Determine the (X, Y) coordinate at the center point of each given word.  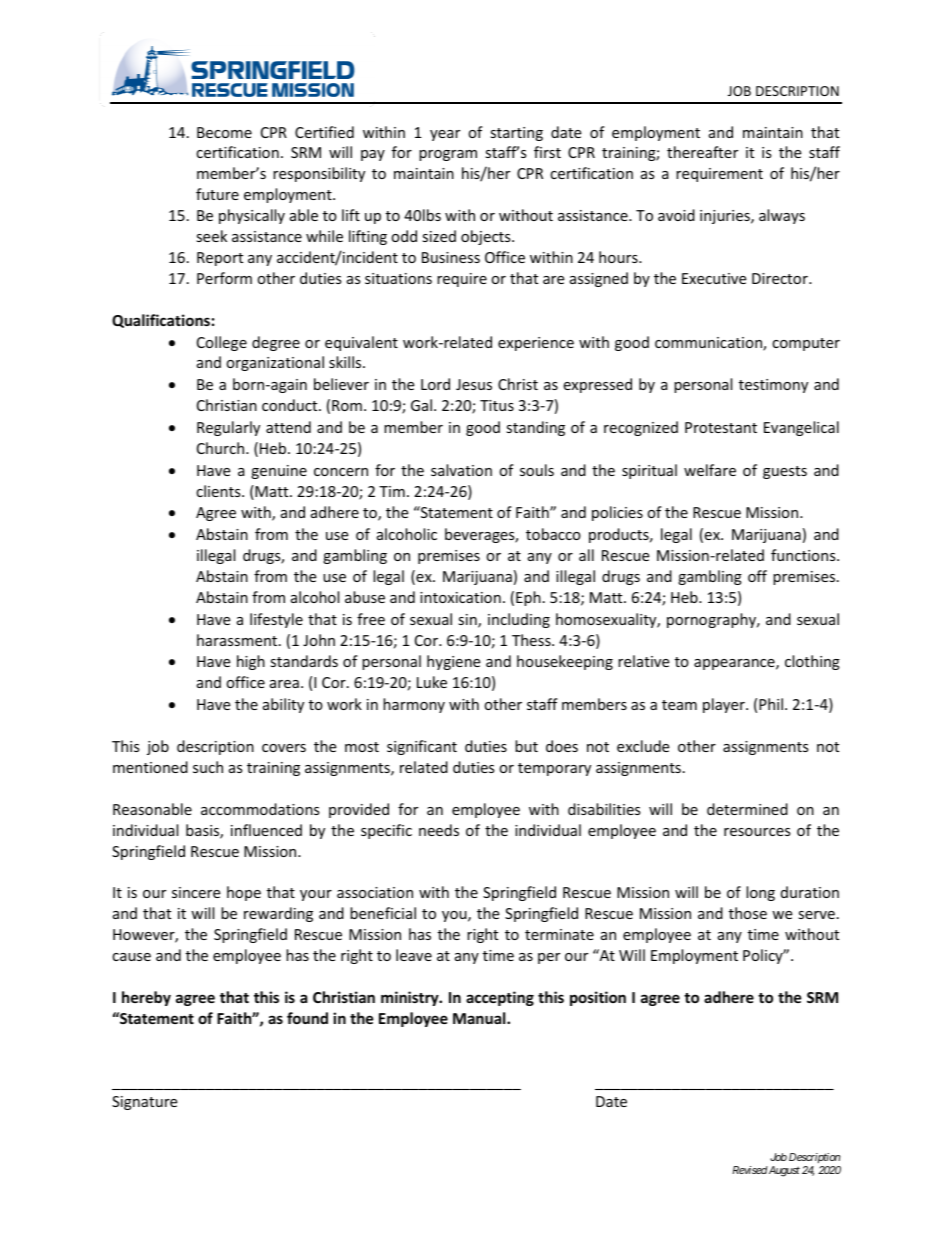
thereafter (702, 152)
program (448, 155)
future (217, 194)
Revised (750, 1170)
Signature (144, 1103)
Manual (480, 1018)
